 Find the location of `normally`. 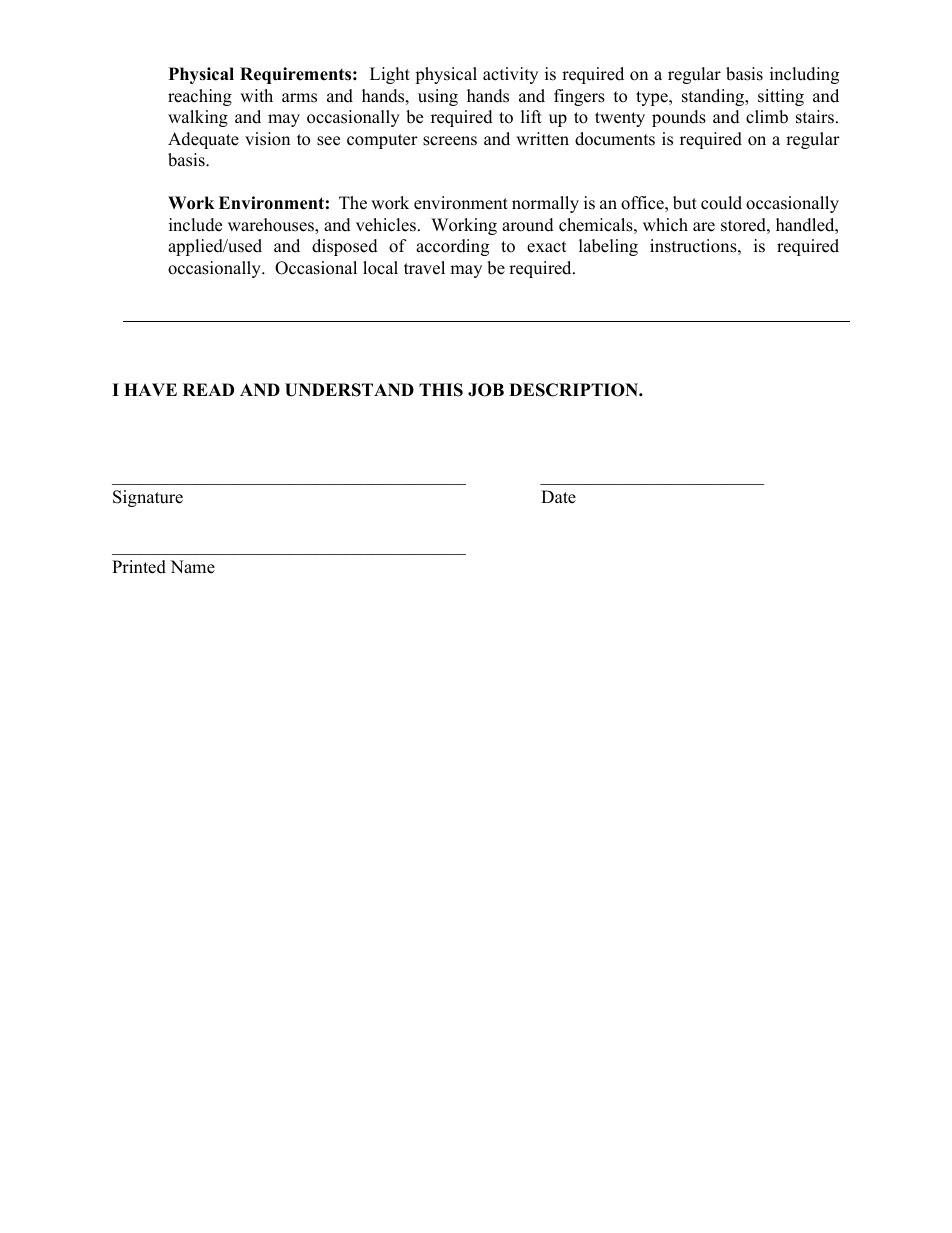

normally is located at coordinates (545, 204).
